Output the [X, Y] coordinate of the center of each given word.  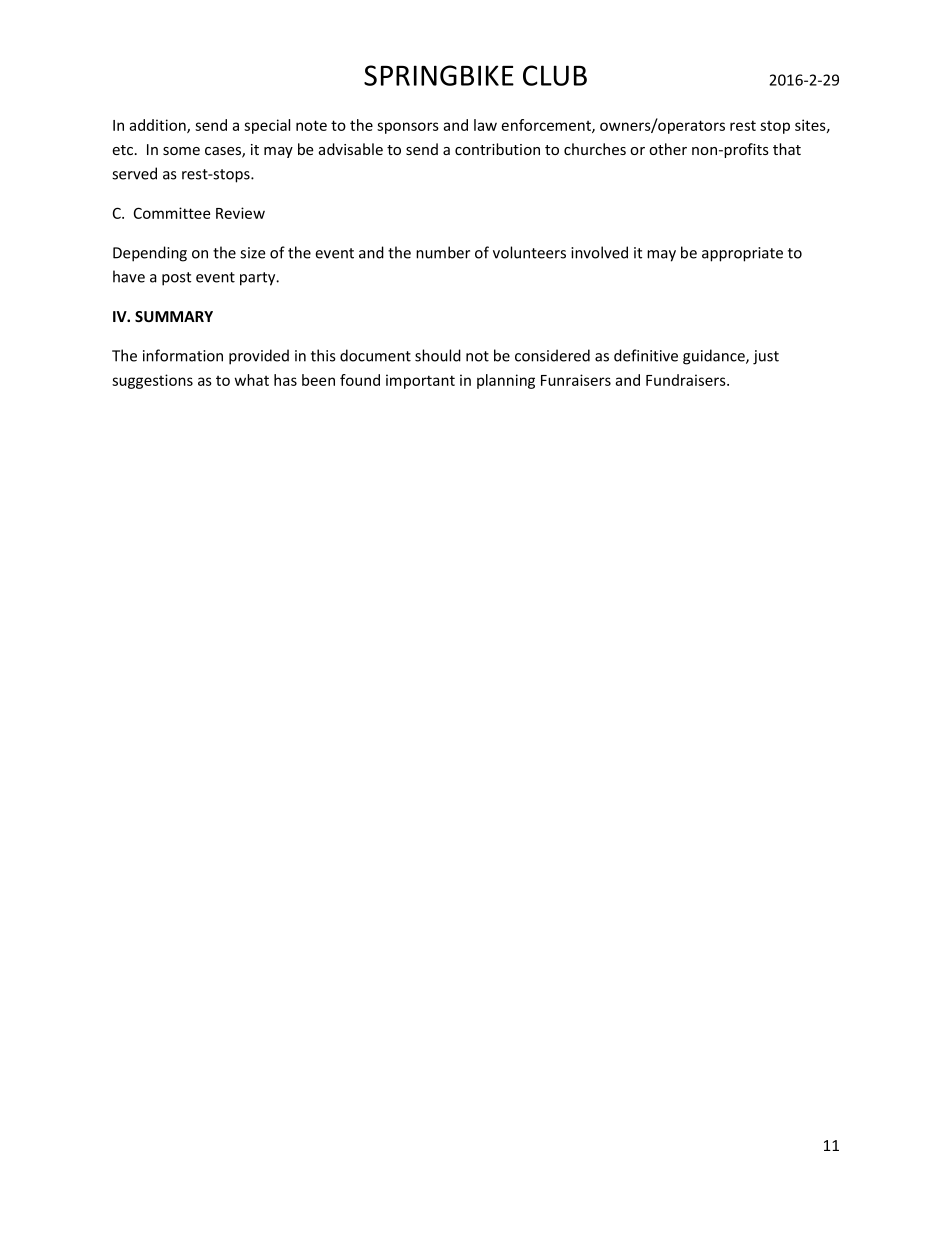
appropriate [742, 254]
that [787, 149]
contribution [497, 149]
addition [158, 126]
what [252, 380]
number [443, 252]
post [176, 279]
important [420, 381]
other [668, 149]
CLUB [555, 75]
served [134, 173]
